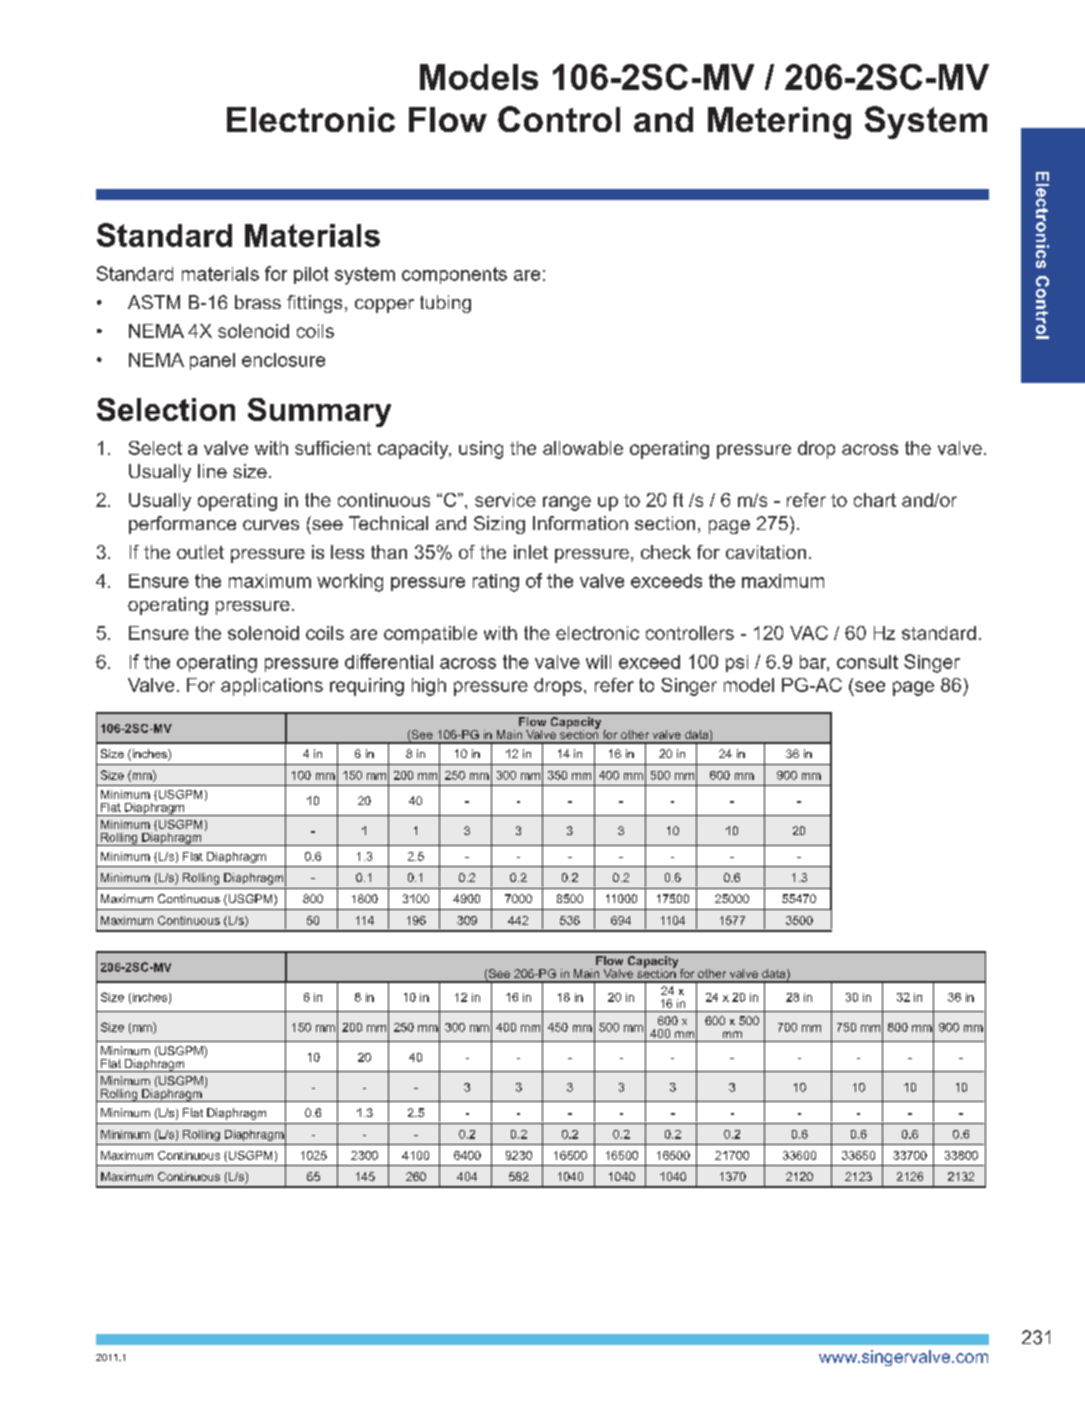  Describe the element at coordinates (454, 275) in the screenshot. I see `components` at that location.
